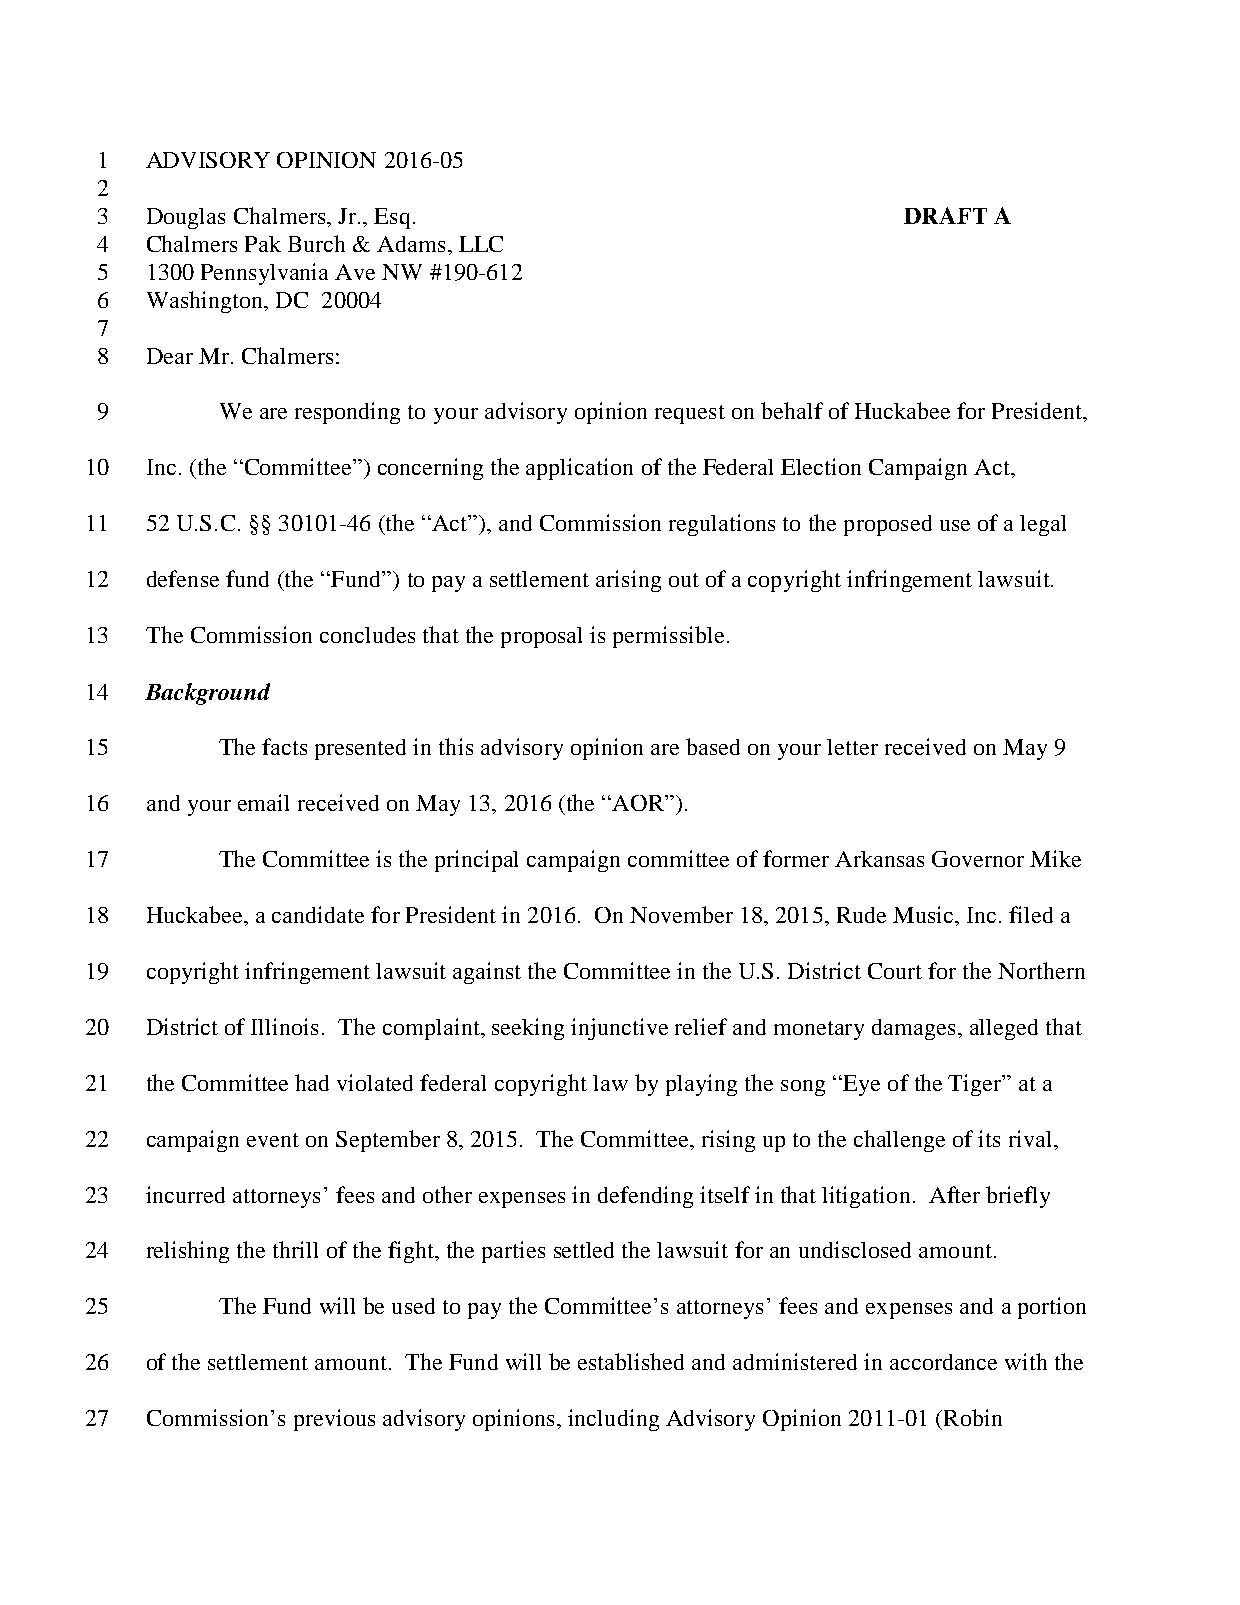  I want to click on permissible, so click(668, 637).
